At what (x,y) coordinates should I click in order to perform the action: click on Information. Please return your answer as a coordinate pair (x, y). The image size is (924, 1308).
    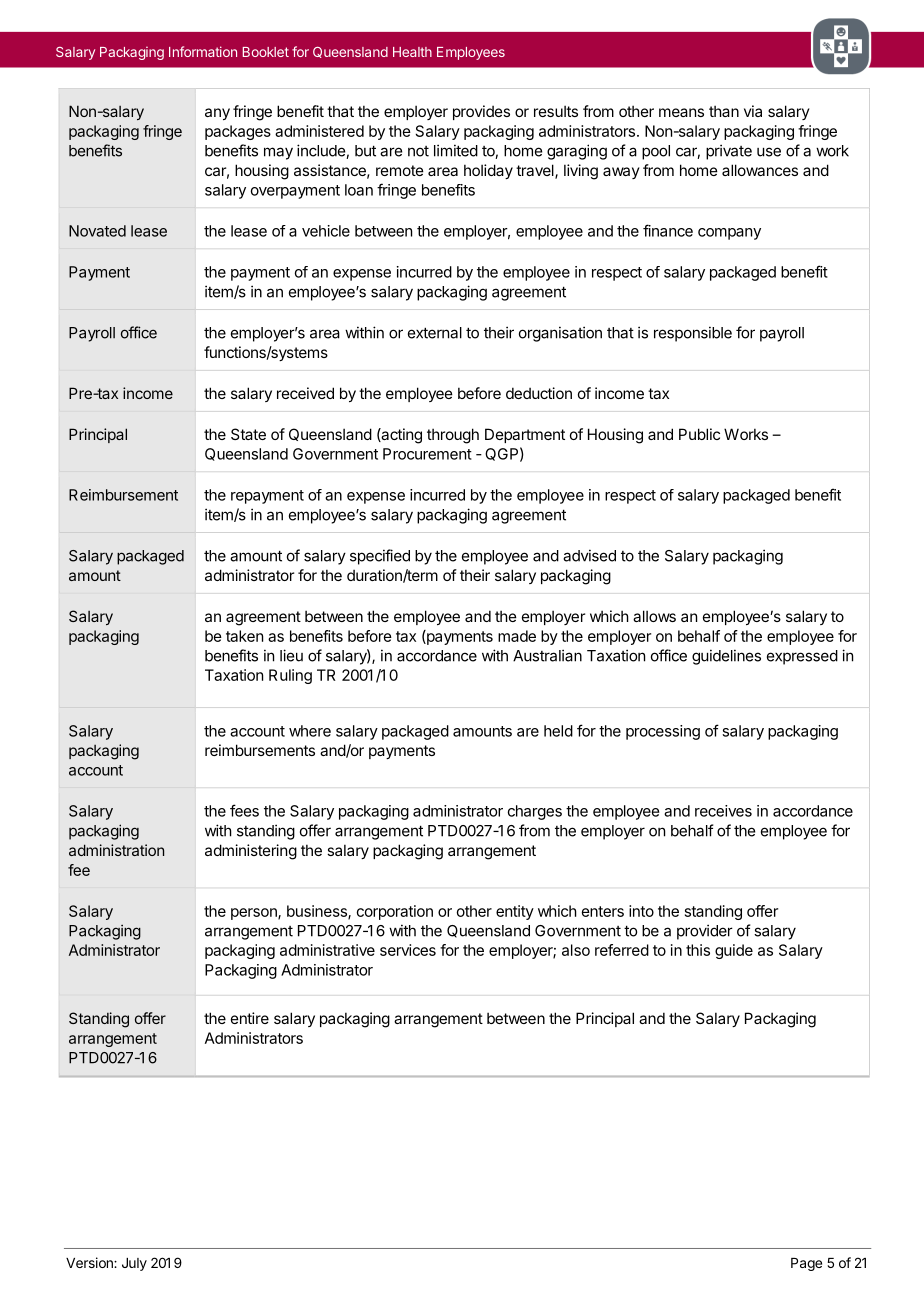
    Looking at the image, I should click on (203, 51).
